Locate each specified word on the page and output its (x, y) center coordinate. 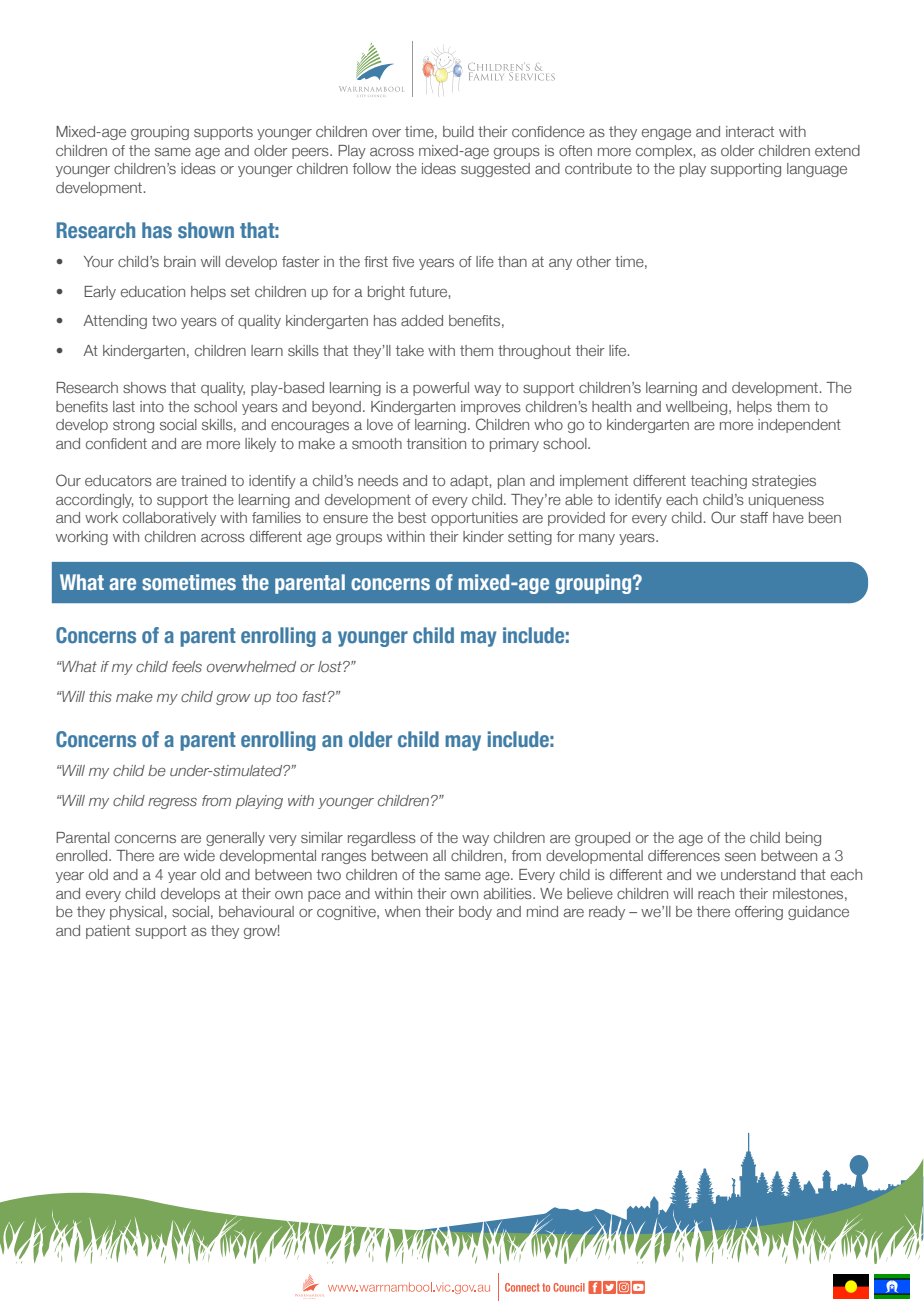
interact (750, 131)
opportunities (474, 519)
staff (754, 517)
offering (759, 913)
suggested (495, 170)
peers (311, 153)
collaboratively (169, 519)
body (475, 913)
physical (136, 913)
